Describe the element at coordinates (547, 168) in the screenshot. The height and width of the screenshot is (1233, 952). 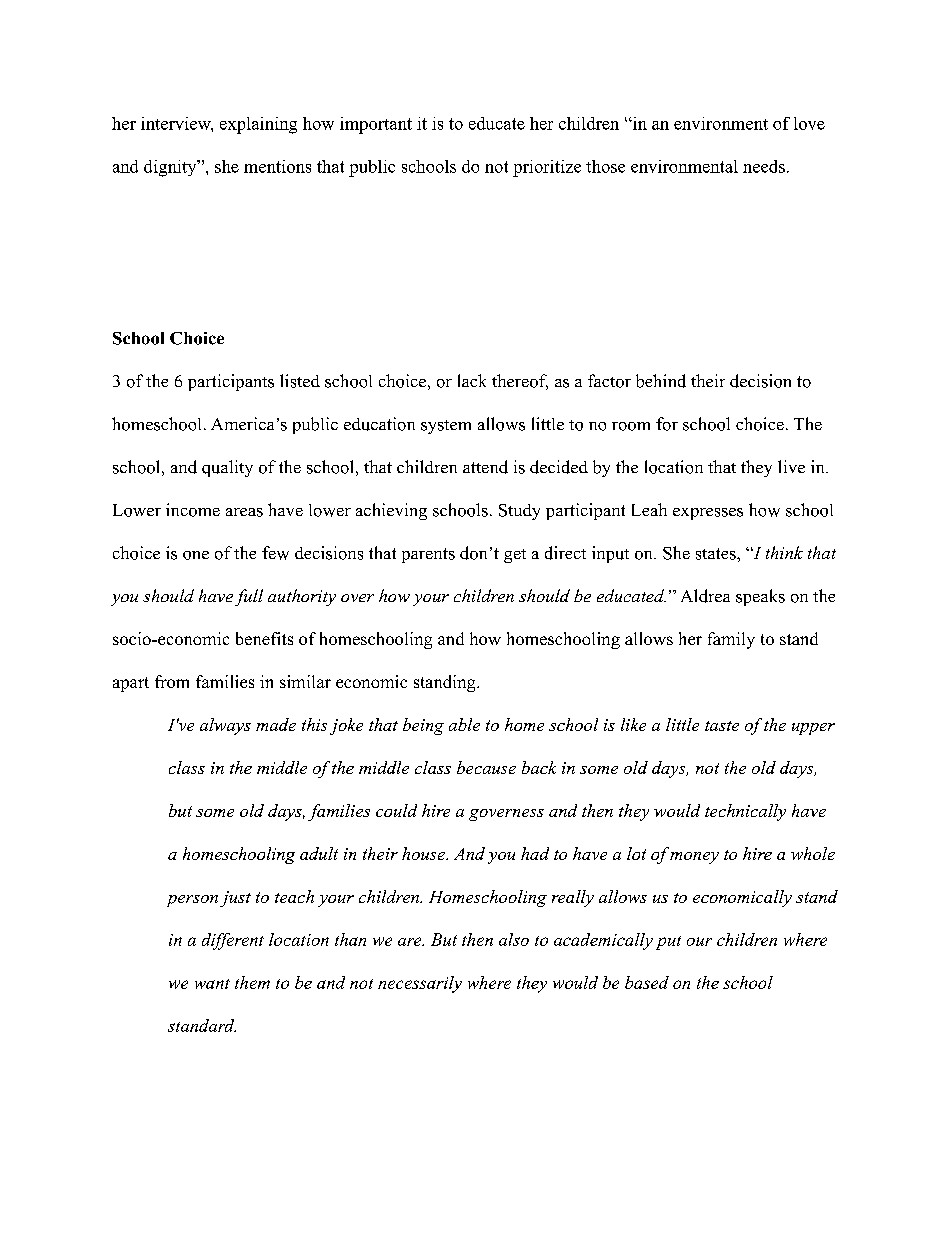
I see `prioritize` at that location.
